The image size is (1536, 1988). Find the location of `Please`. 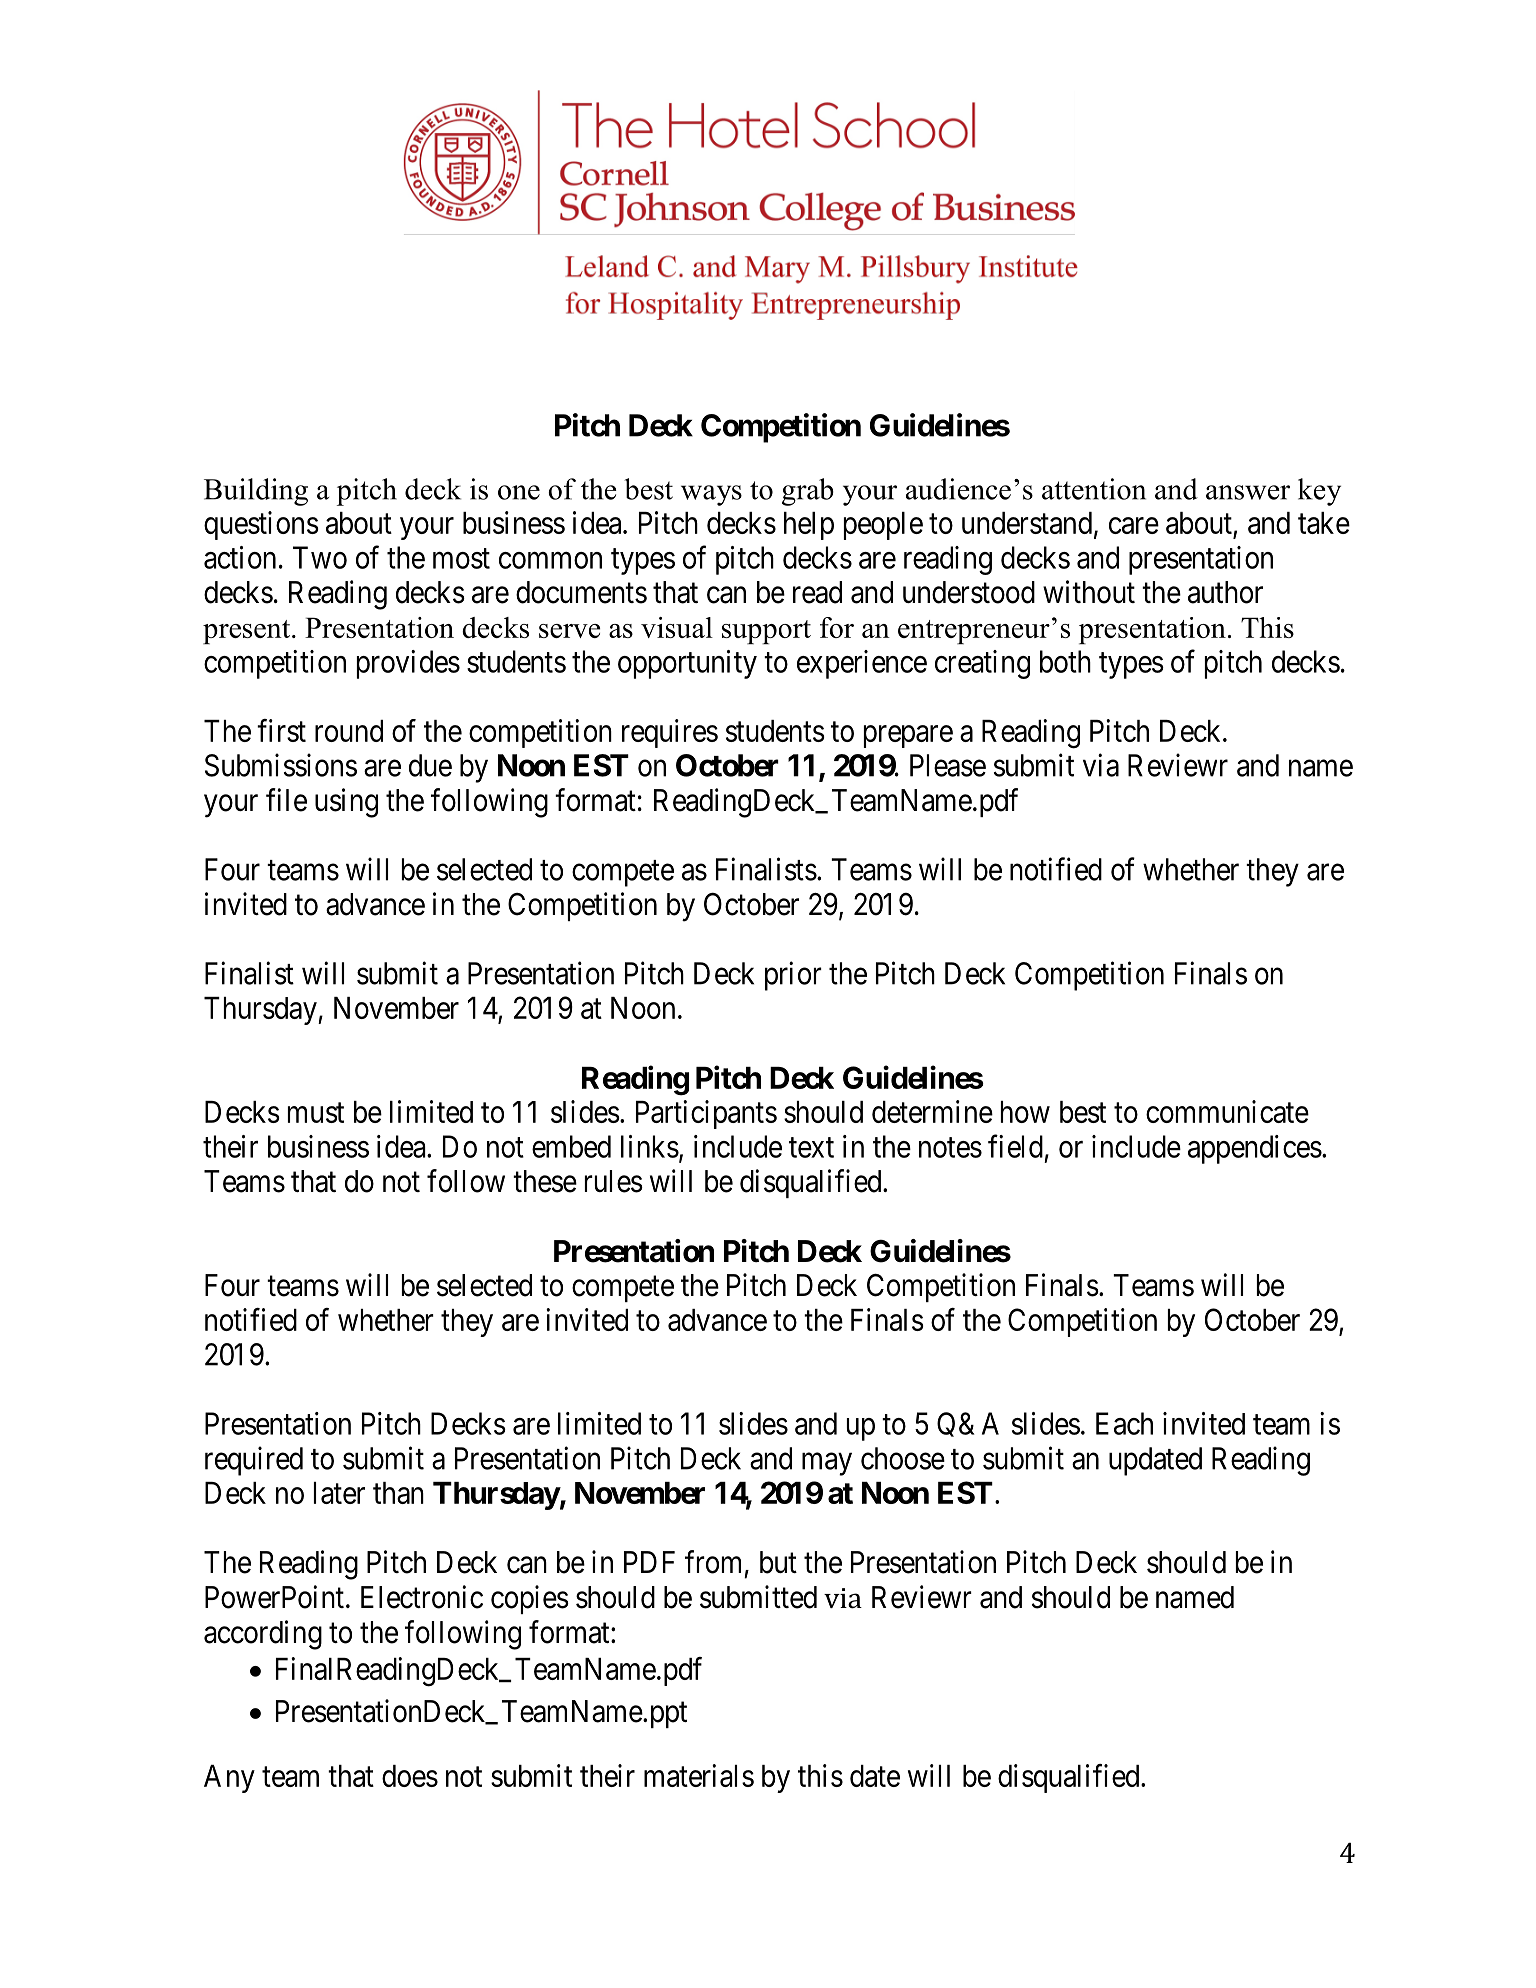

Please is located at coordinates (948, 765).
